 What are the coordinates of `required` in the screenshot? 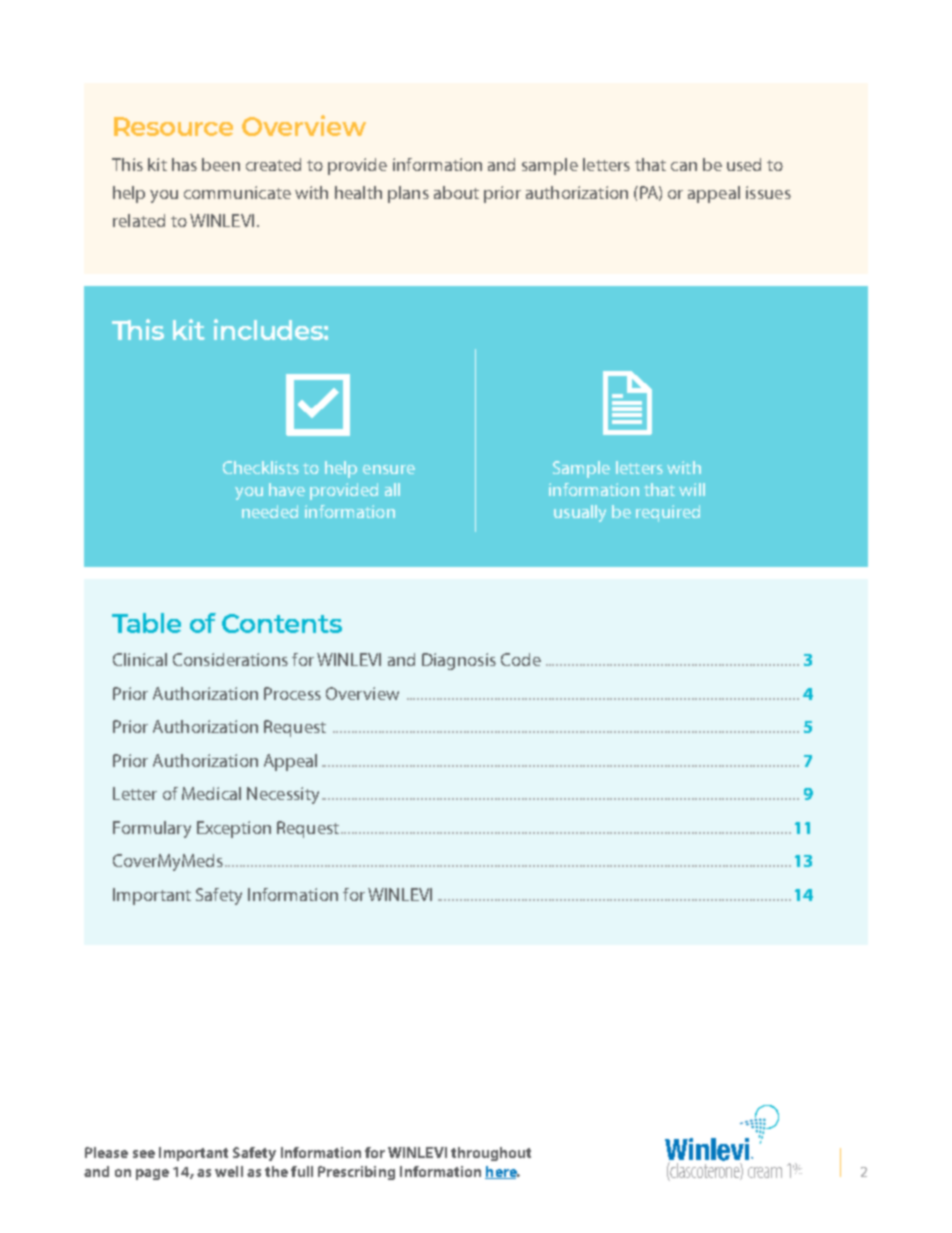 It's located at (668, 513).
